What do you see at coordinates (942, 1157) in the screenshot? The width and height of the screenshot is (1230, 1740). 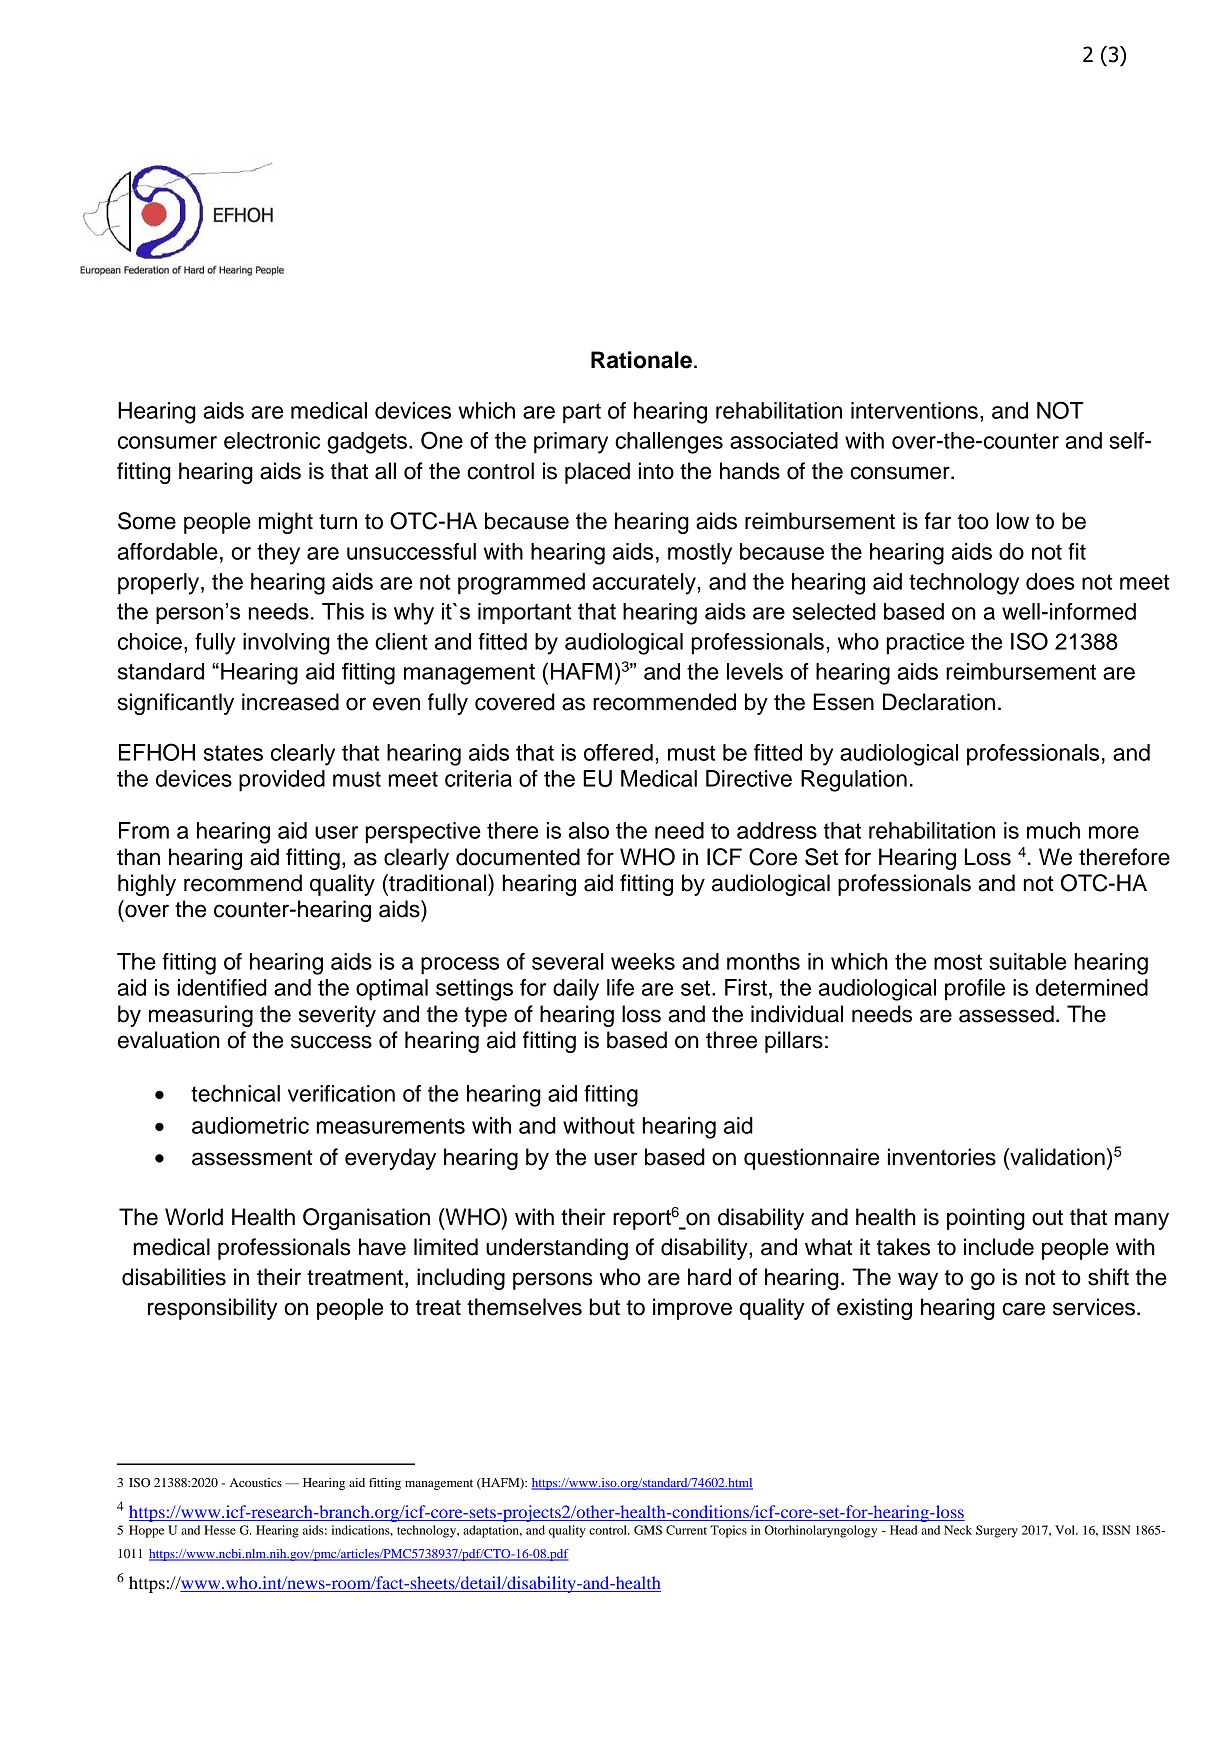 I see `inventories` at bounding box center [942, 1157].
